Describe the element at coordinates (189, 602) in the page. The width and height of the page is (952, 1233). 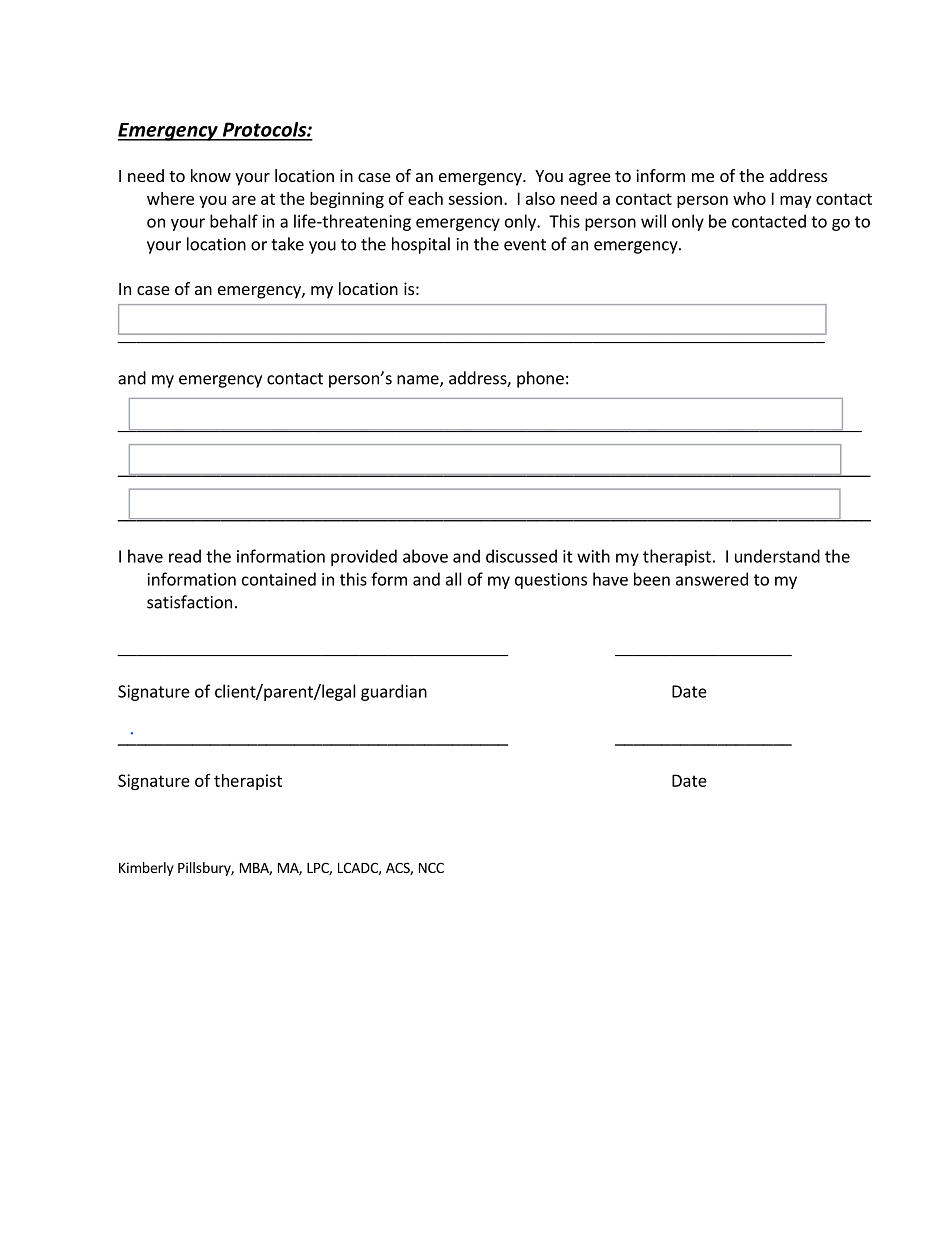
I see `satisfaction` at that location.
